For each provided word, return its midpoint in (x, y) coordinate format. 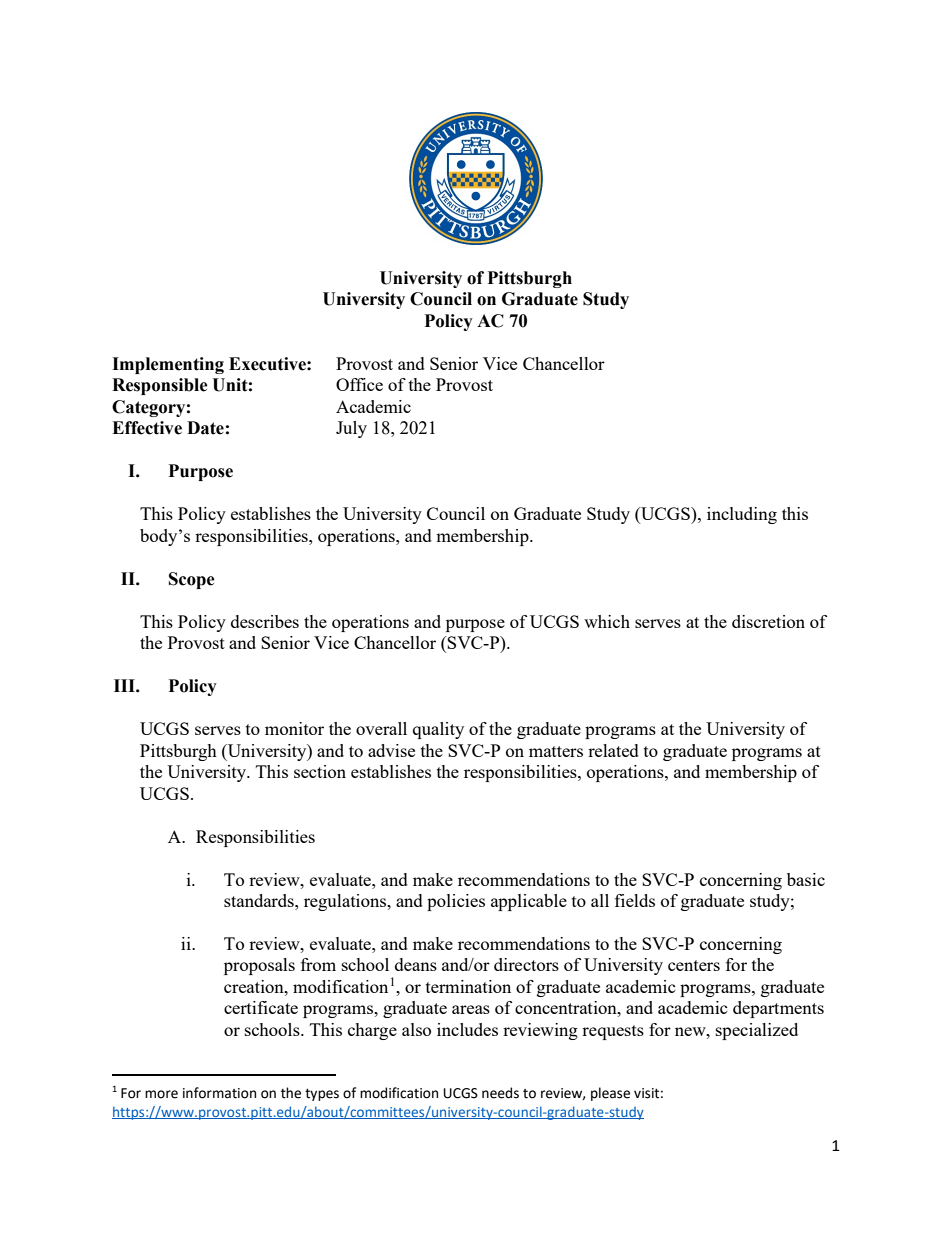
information (219, 1093)
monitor (294, 728)
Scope (192, 580)
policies (456, 902)
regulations (346, 902)
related (613, 750)
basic (806, 879)
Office (359, 384)
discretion (768, 621)
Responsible (160, 386)
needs (500, 1093)
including (742, 515)
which (607, 621)
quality (438, 730)
